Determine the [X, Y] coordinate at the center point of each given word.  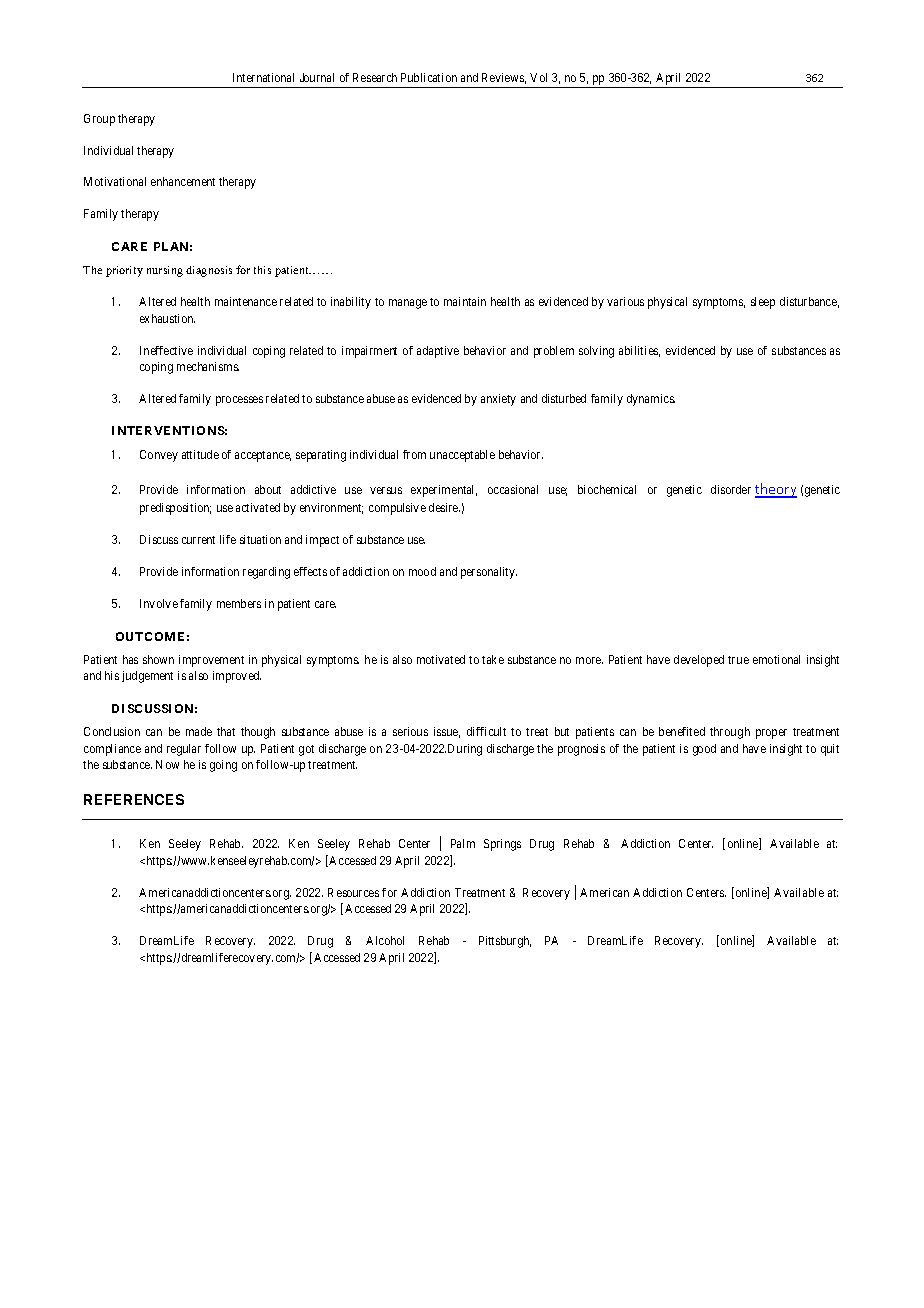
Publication [429, 77]
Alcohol [385, 940]
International [263, 77]
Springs [502, 845]
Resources [353, 892]
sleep [763, 303]
